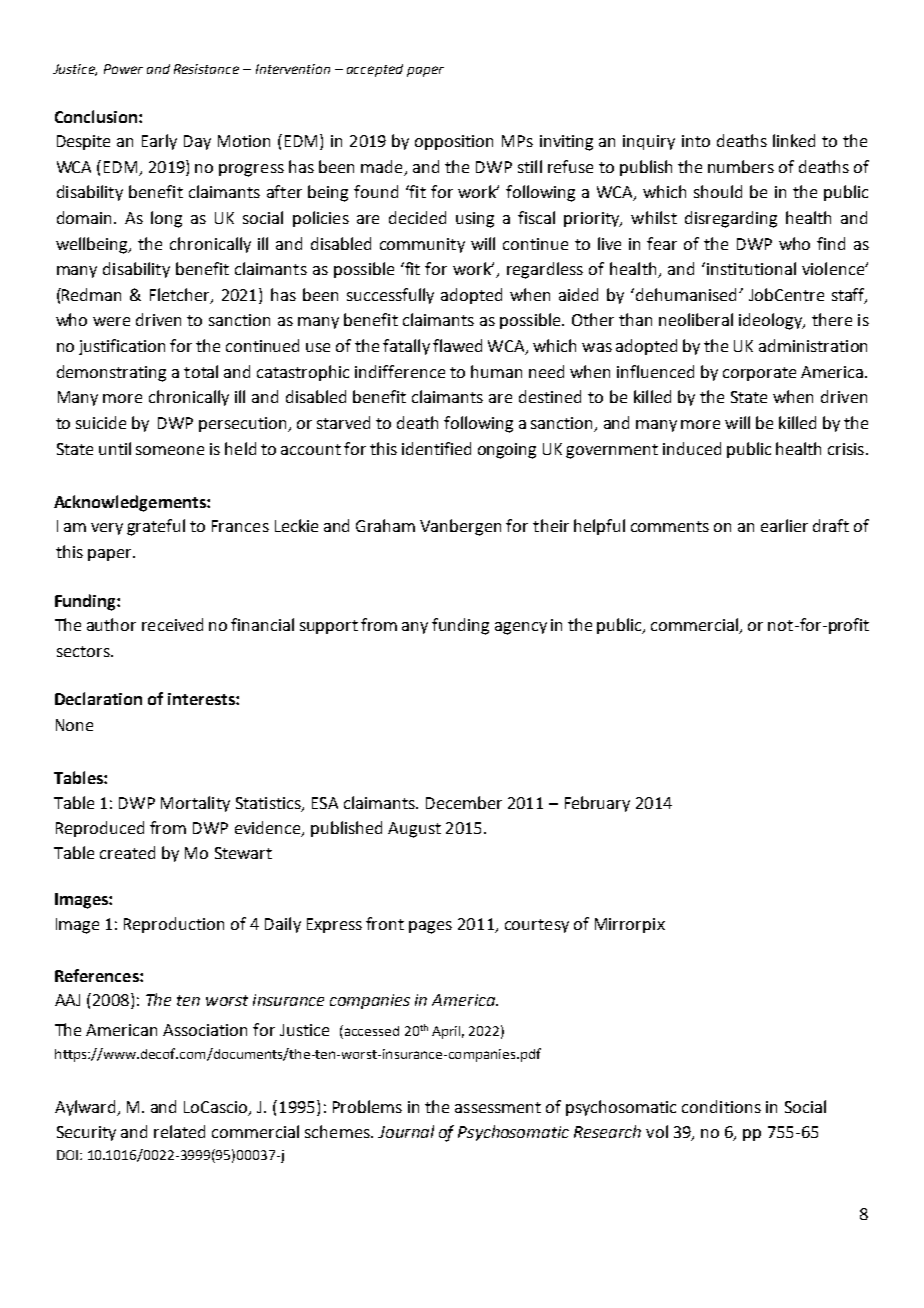 This document has width=924, height=1308. Describe the element at coordinates (179, 1131) in the document. I see `related` at that location.
